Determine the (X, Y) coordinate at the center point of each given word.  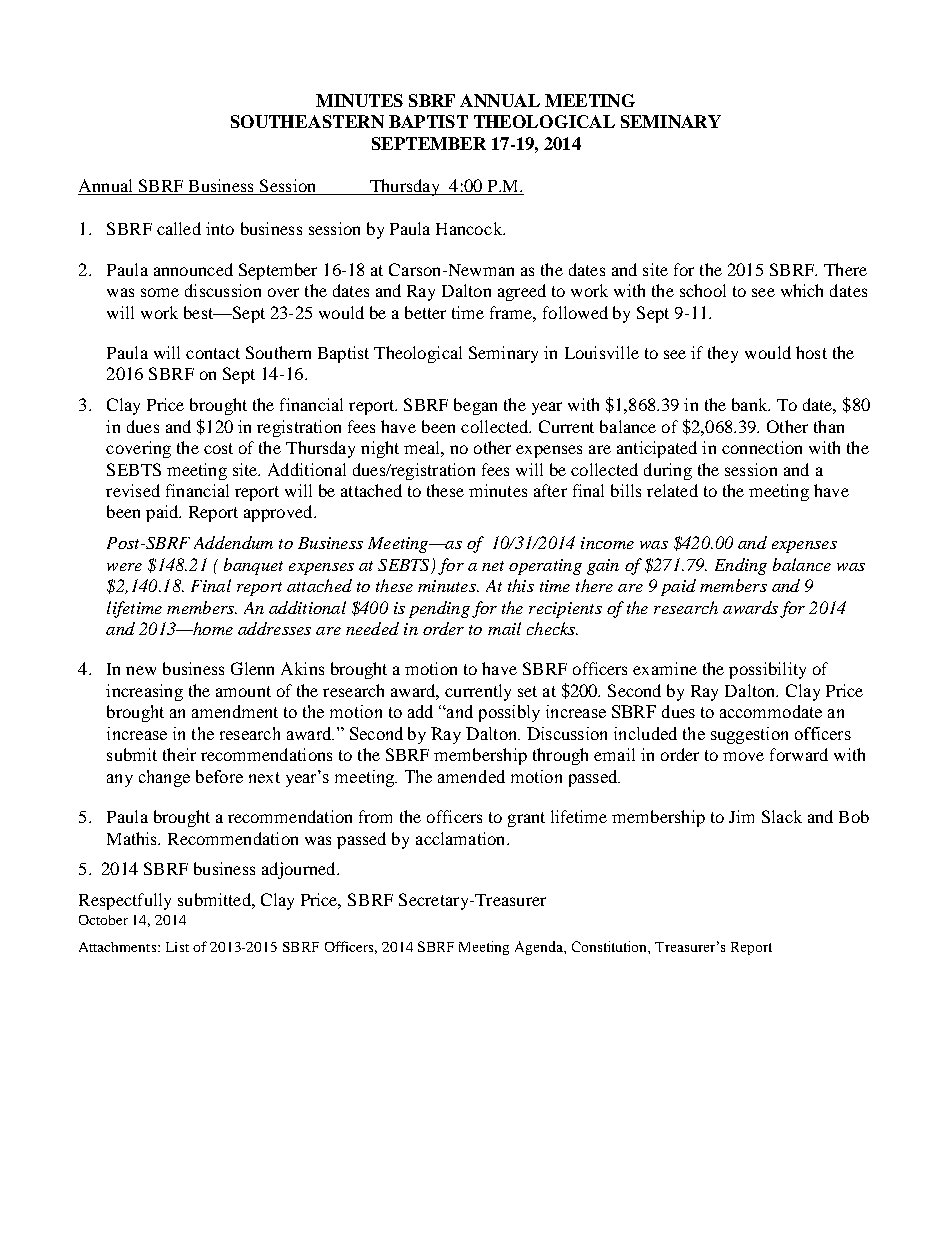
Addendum (233, 542)
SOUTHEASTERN (307, 121)
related (672, 490)
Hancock (470, 228)
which (802, 290)
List (177, 947)
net (493, 566)
